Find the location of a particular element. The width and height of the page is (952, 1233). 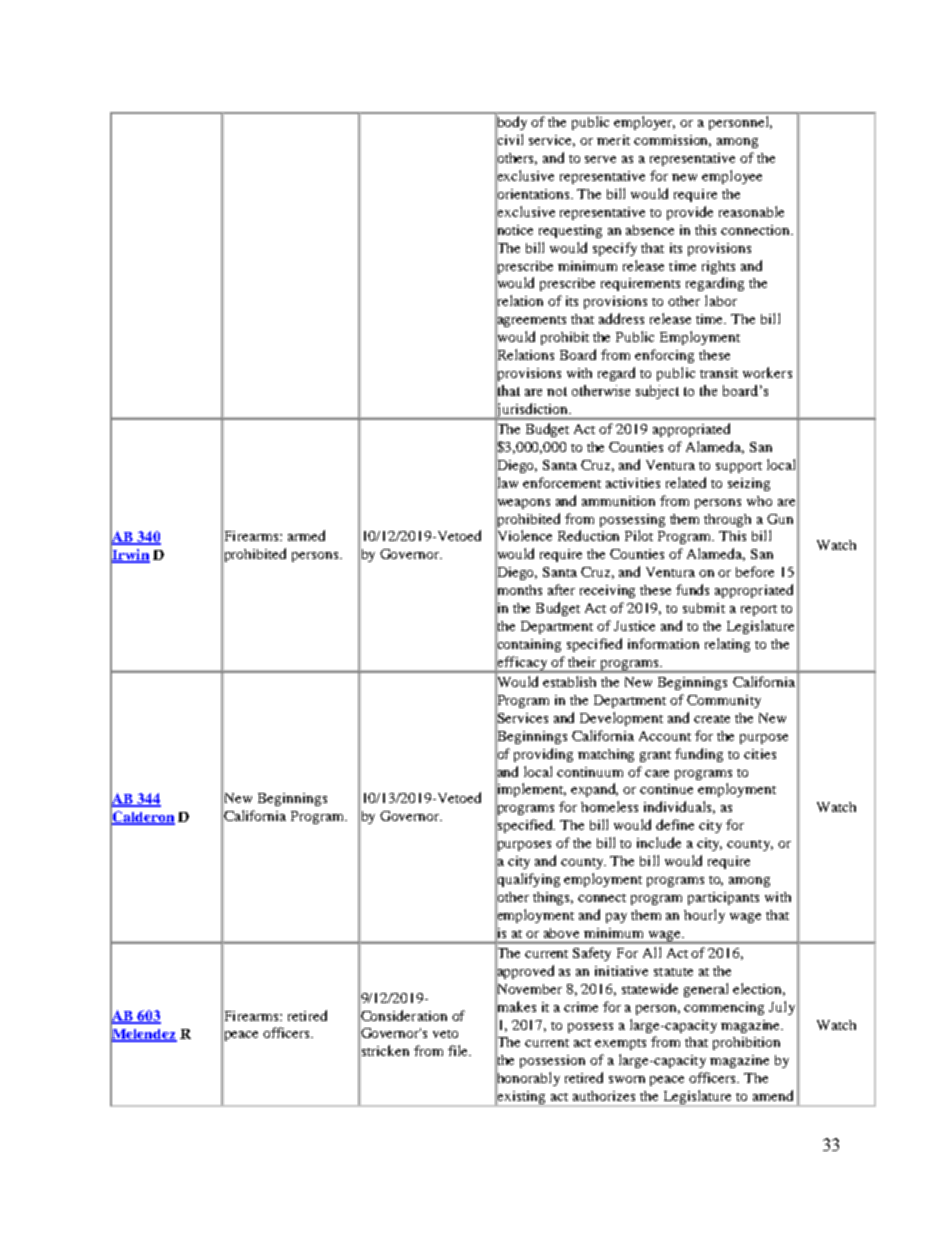

armed is located at coordinates (306, 535).
